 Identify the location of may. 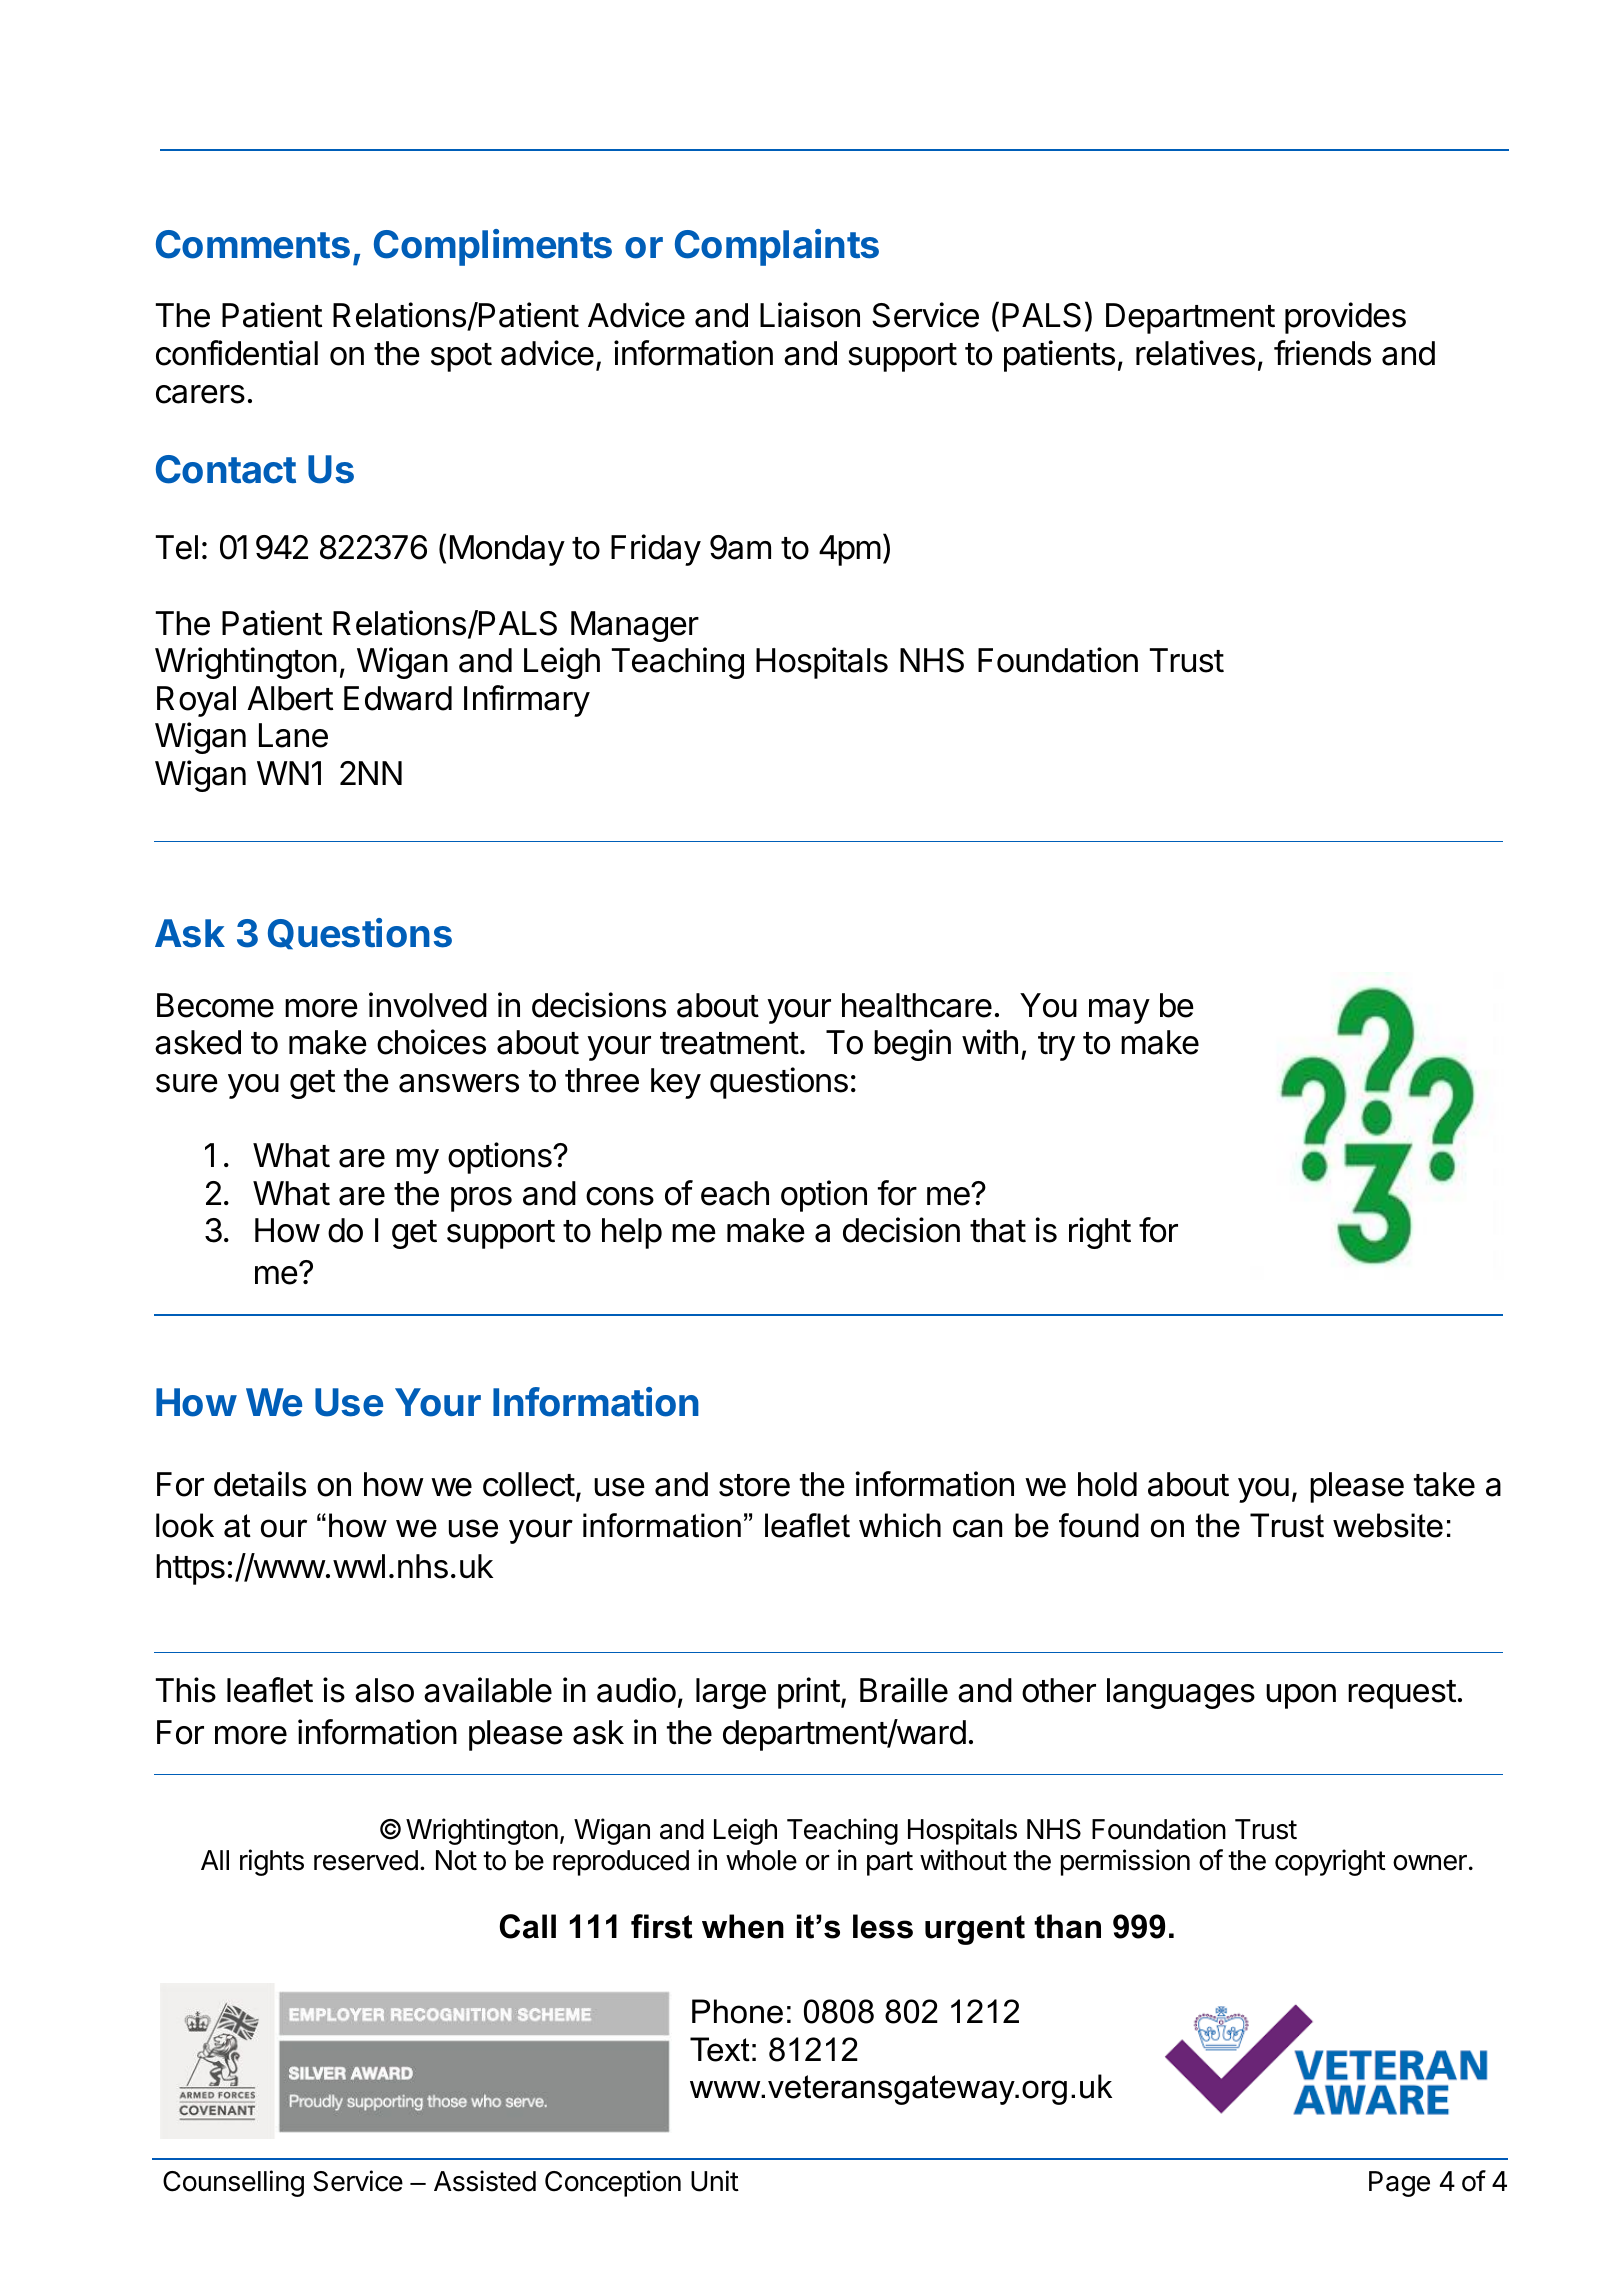
(1119, 1011).
